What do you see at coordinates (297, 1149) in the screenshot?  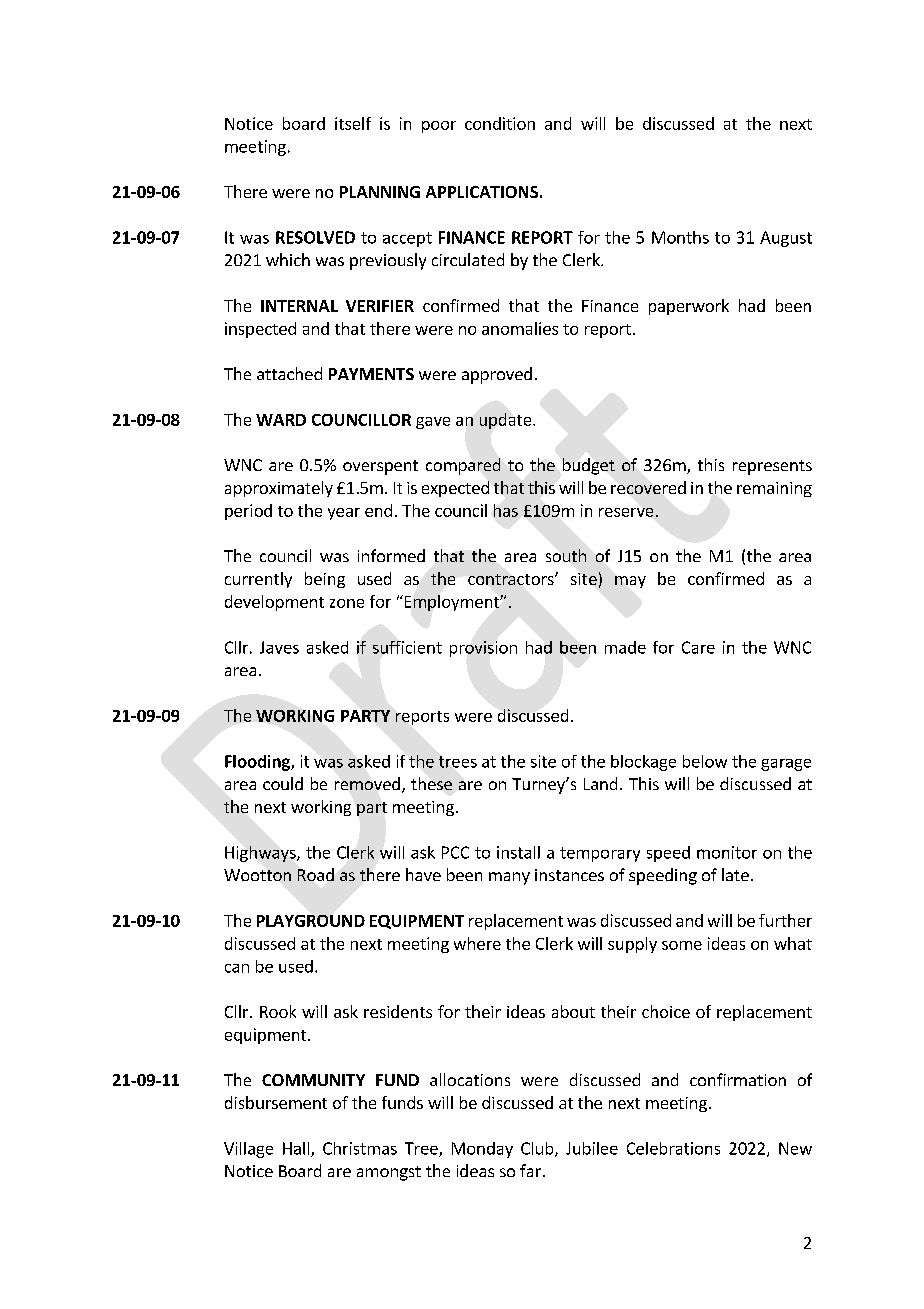 I see `Hall` at bounding box center [297, 1149].
